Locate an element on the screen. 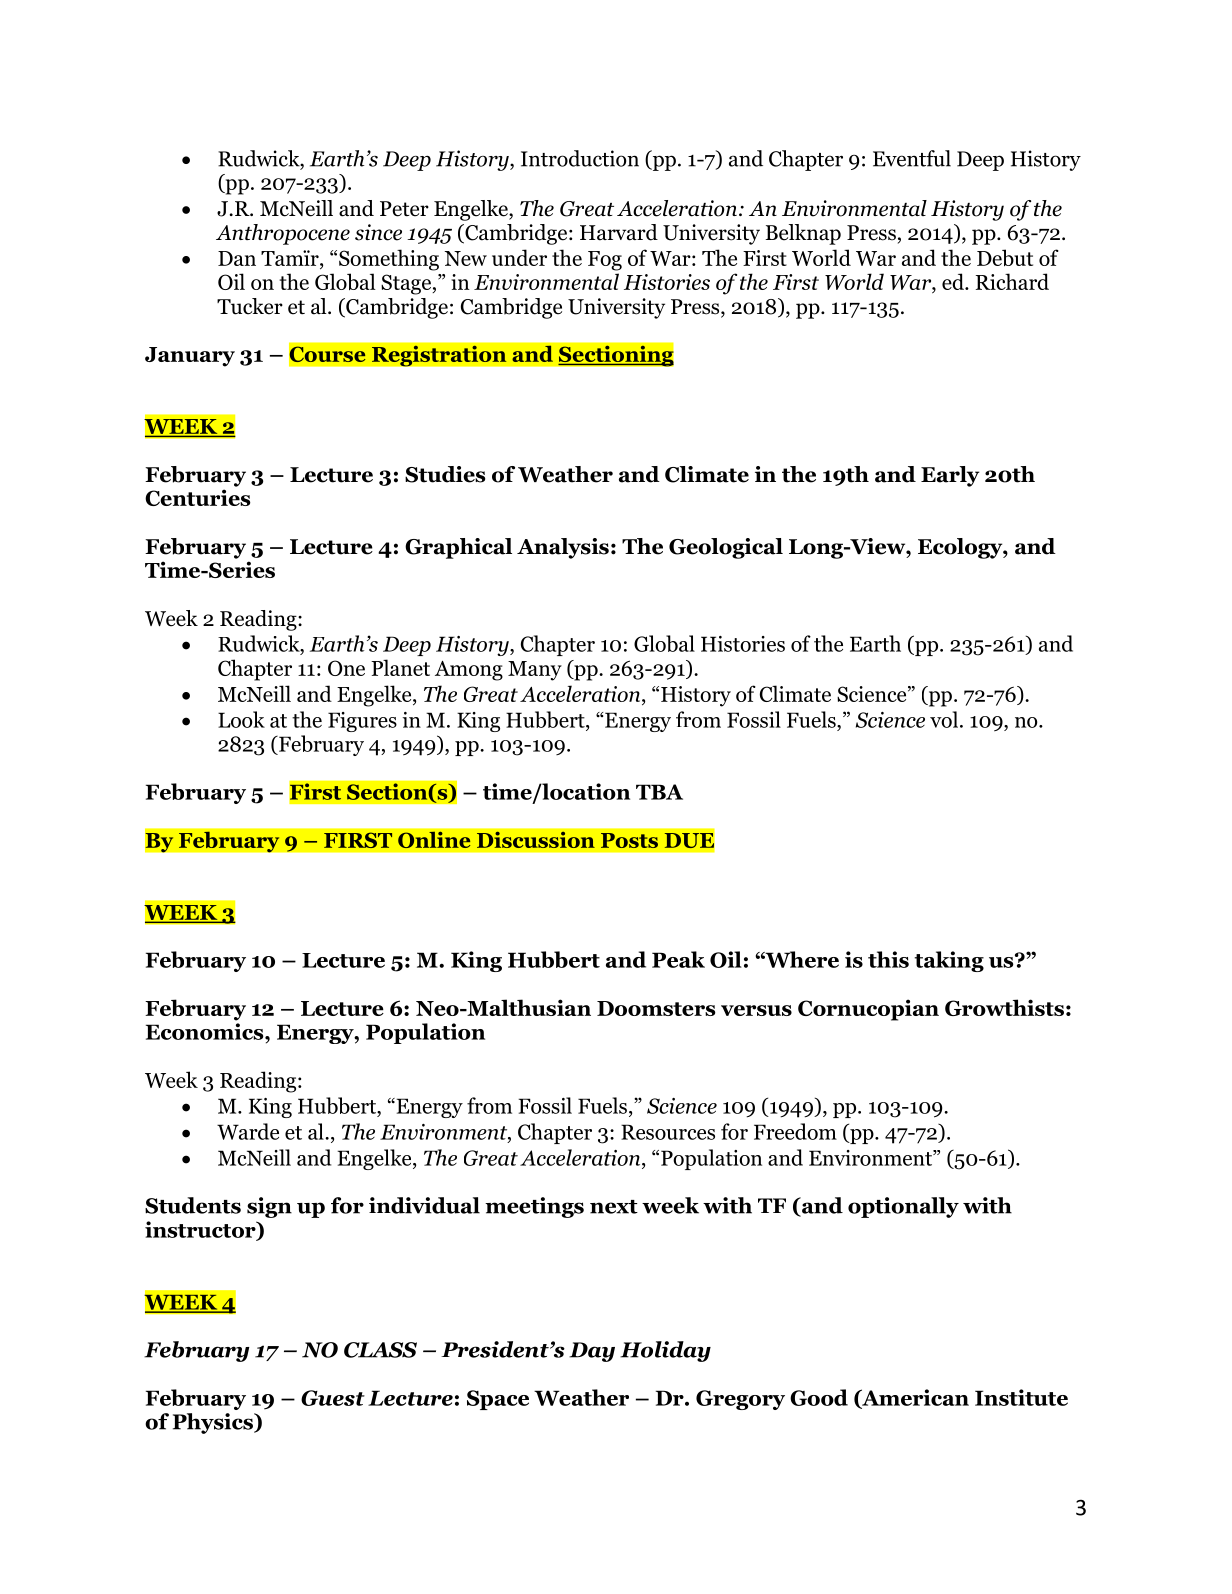  versus is located at coordinates (756, 1010).
